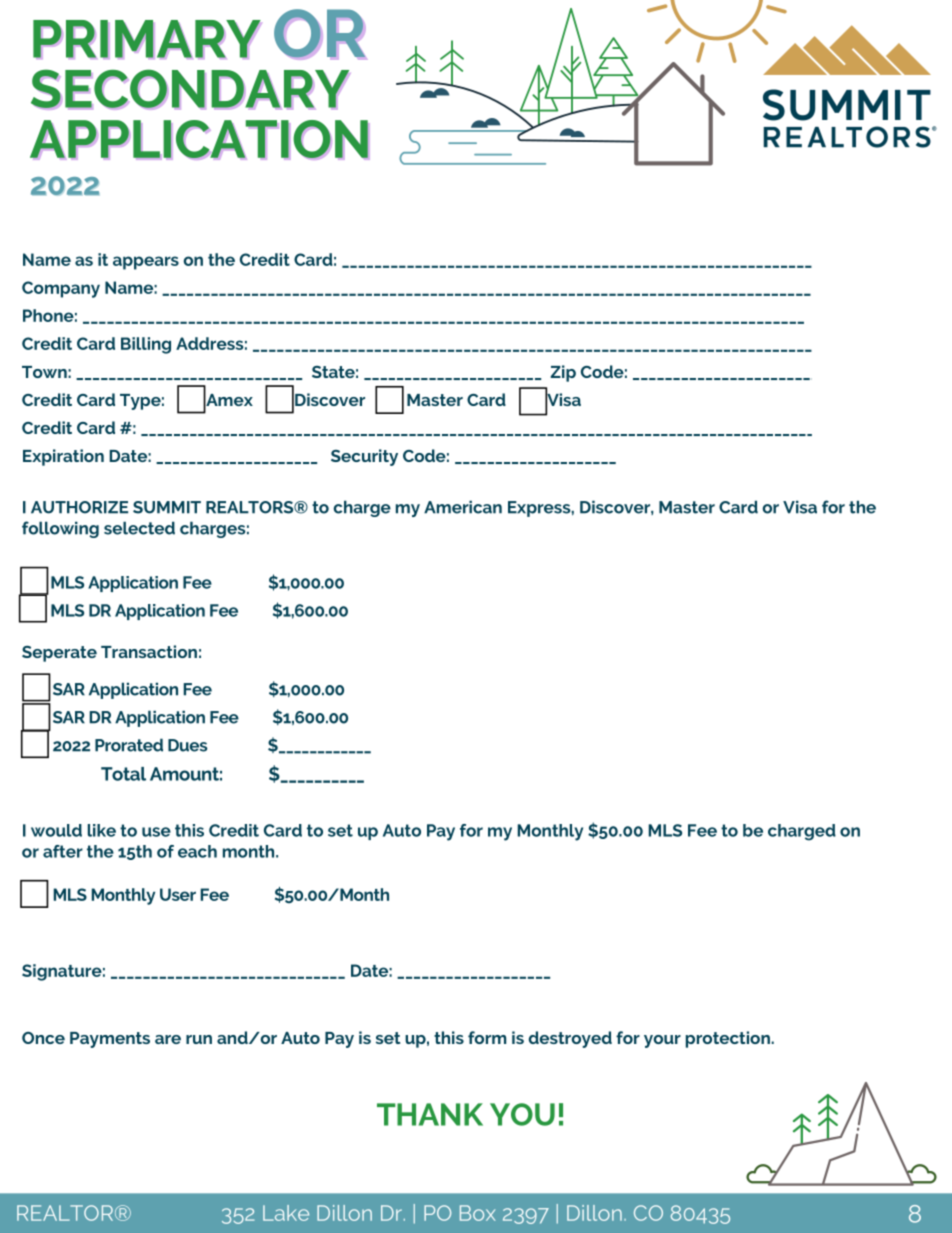 This page has width=952, height=1233. I want to click on PRIMARY, so click(147, 39).
